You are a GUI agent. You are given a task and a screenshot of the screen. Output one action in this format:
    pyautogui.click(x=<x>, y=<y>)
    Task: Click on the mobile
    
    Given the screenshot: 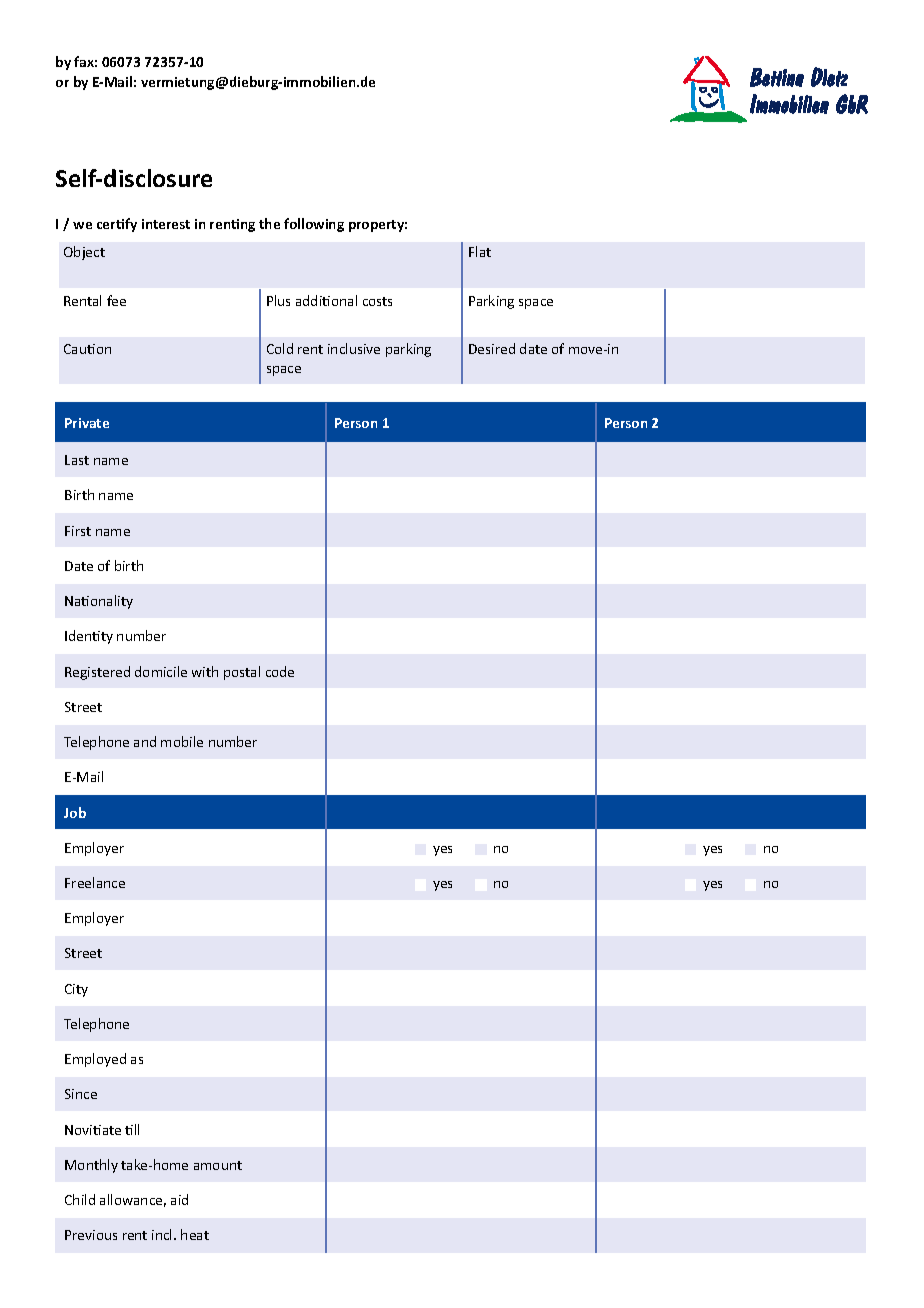 What is the action you would take?
    pyautogui.click(x=182, y=741)
